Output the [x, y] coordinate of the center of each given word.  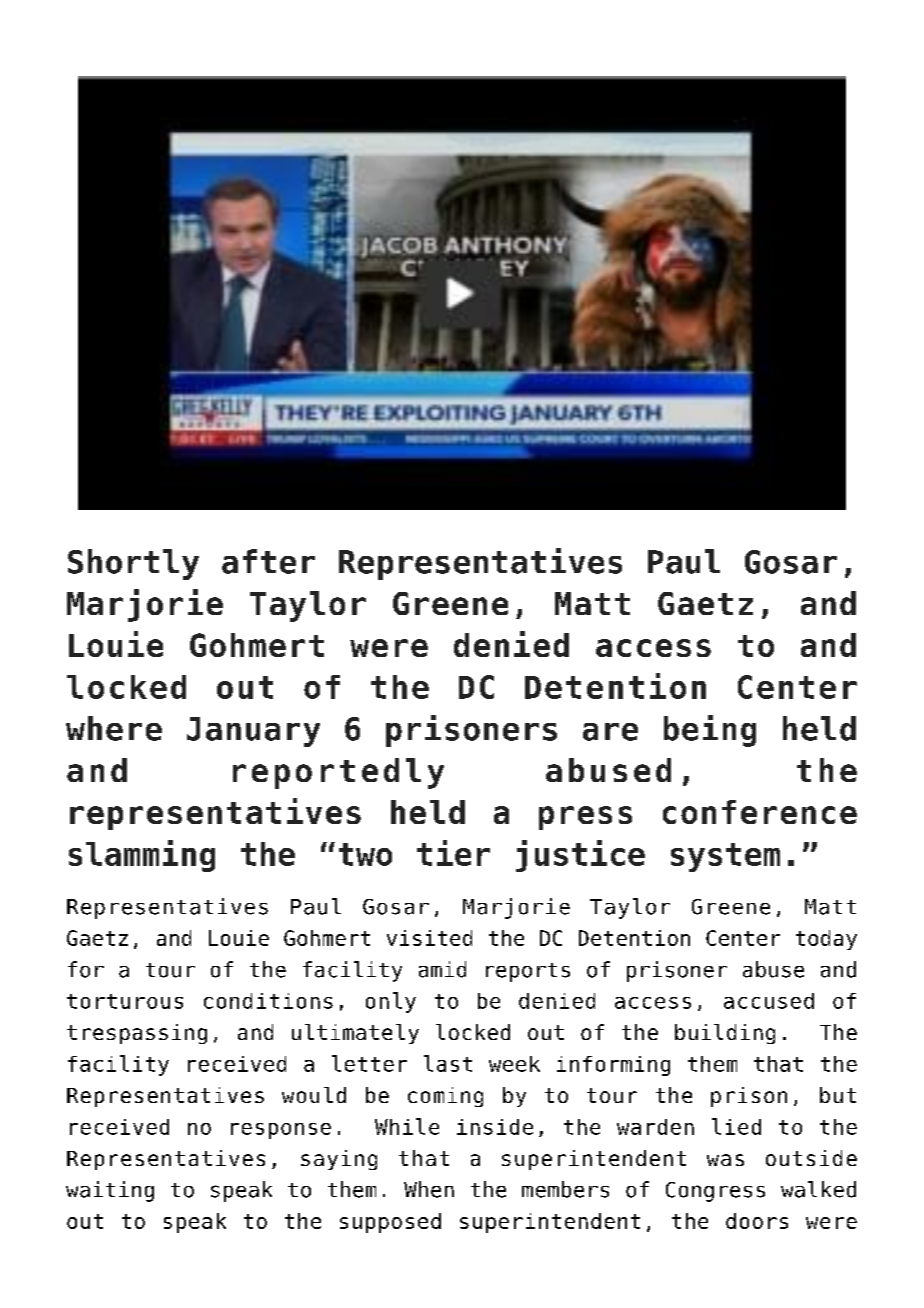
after [268, 561]
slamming [142, 856]
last [448, 1063]
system [725, 857]
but [838, 1095]
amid [442, 969]
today [826, 940]
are [610, 732]
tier [453, 853]
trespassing [137, 1034]
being [710, 731]
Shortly [133, 564]
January [253, 732]
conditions [268, 1001]
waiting [110, 1191]
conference [760, 812]
